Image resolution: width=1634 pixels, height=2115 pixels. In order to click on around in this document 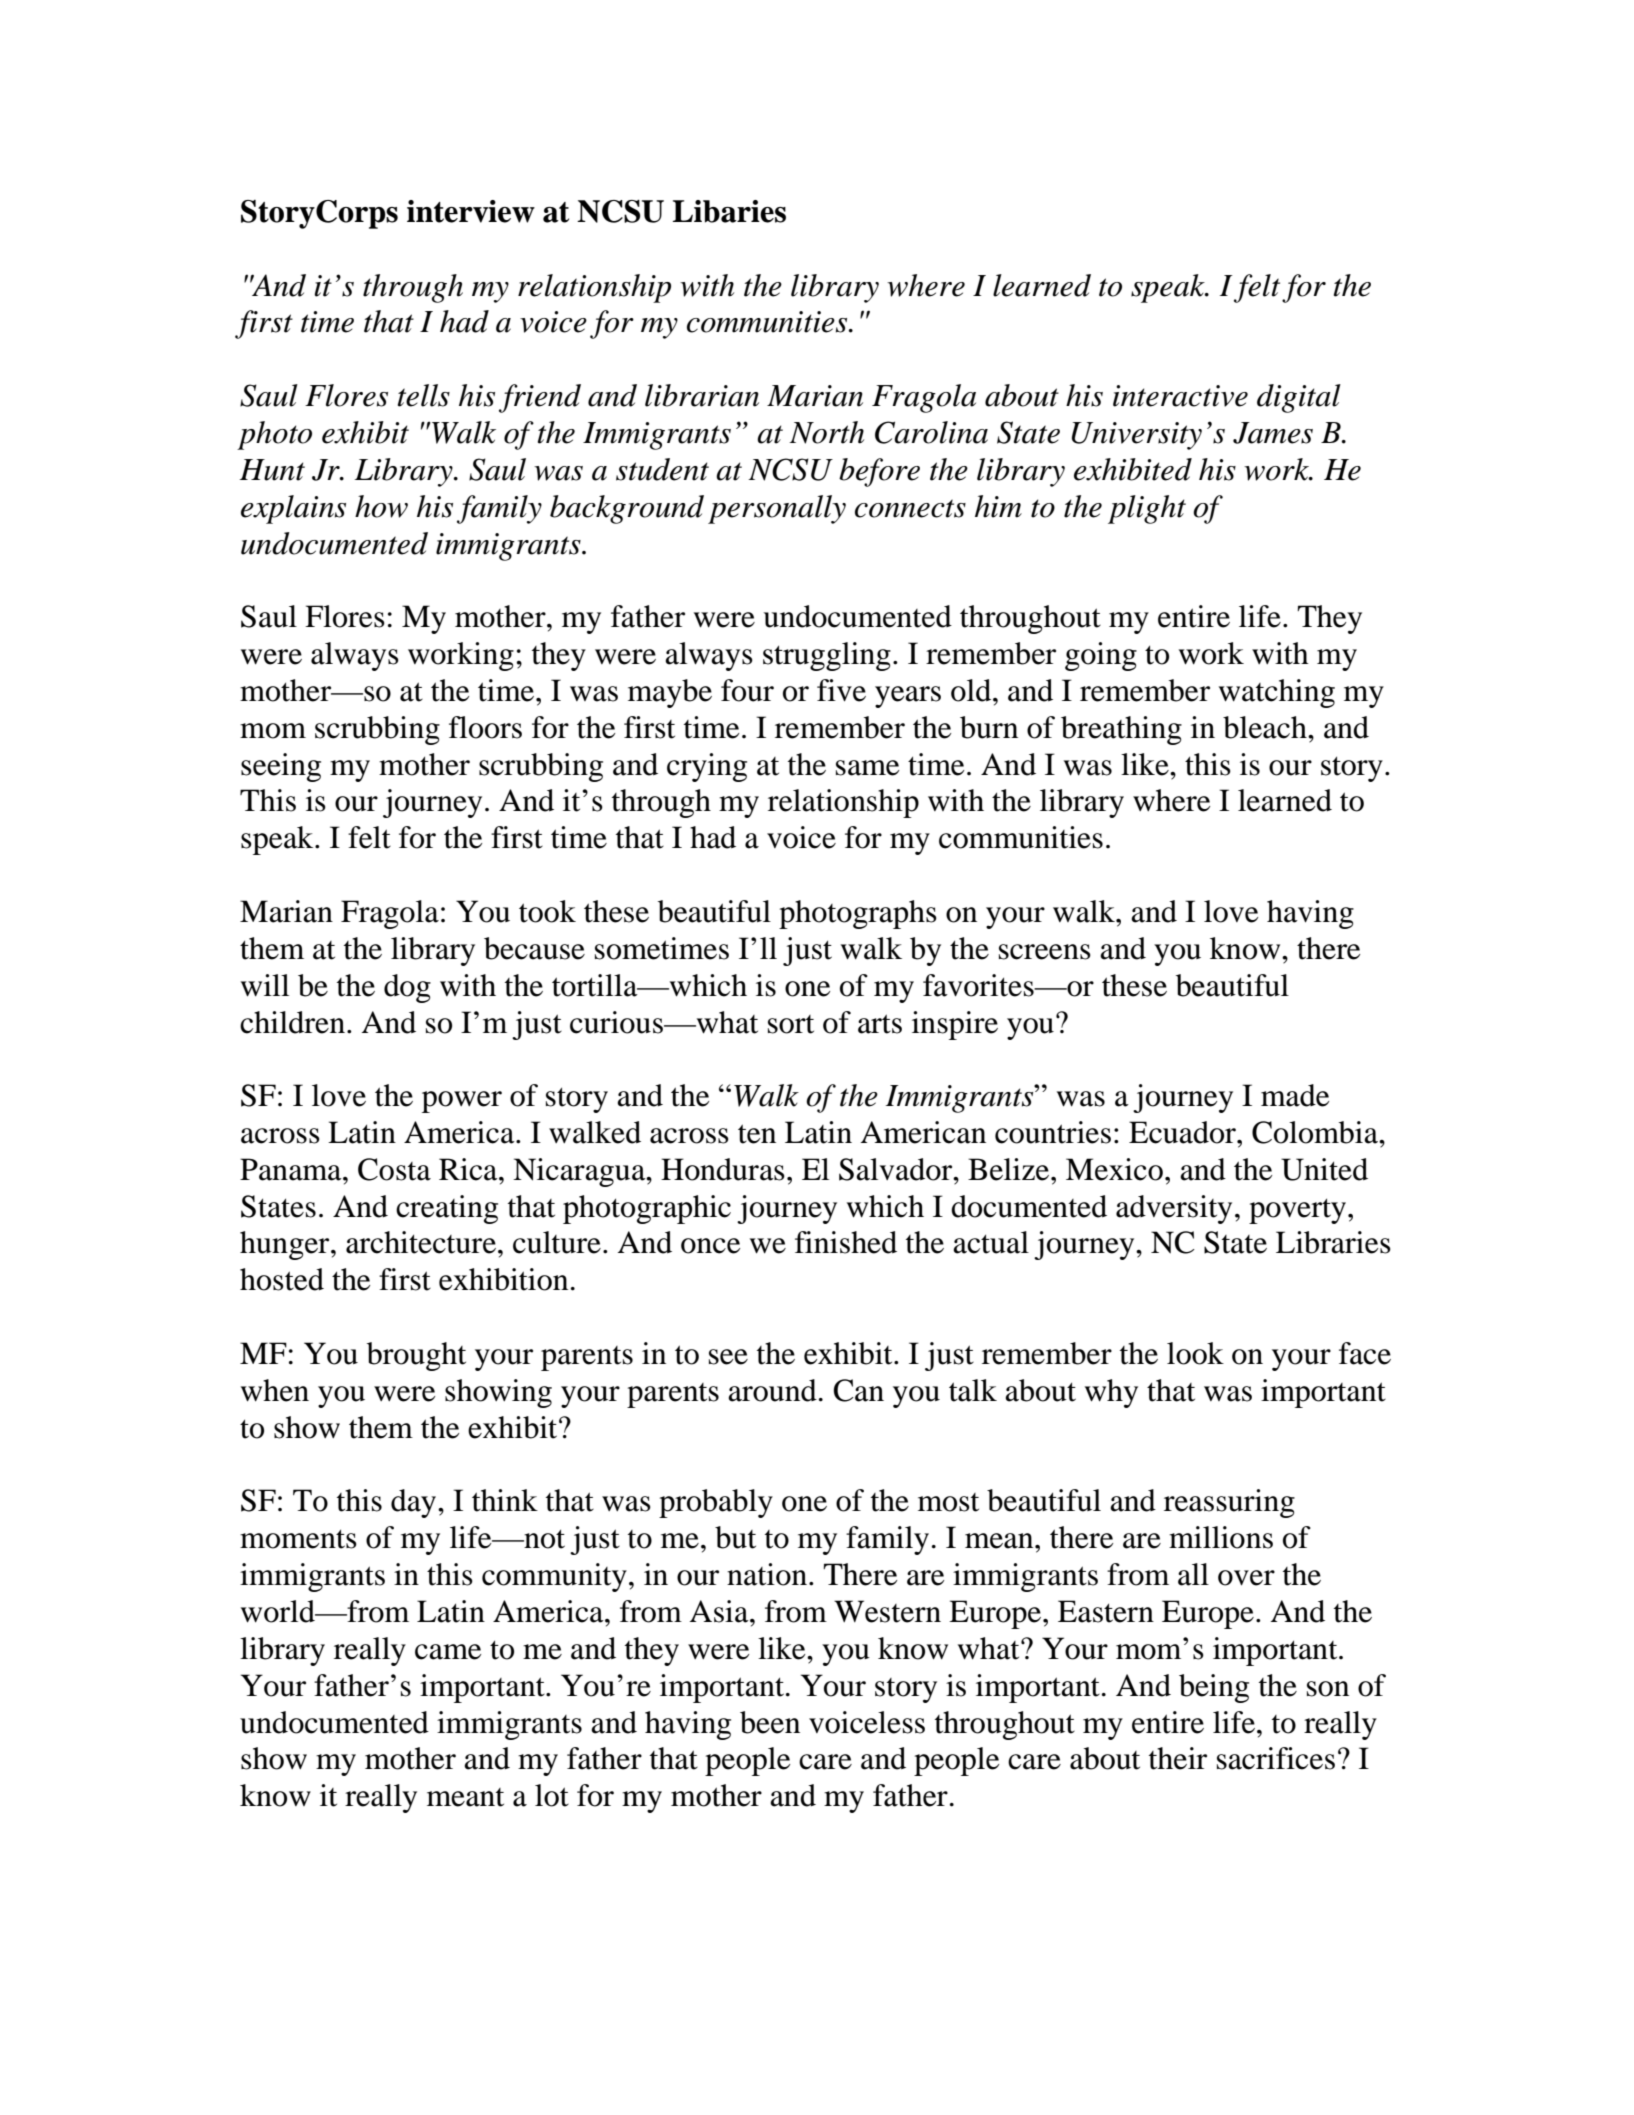, I will do `click(772, 1390)`.
